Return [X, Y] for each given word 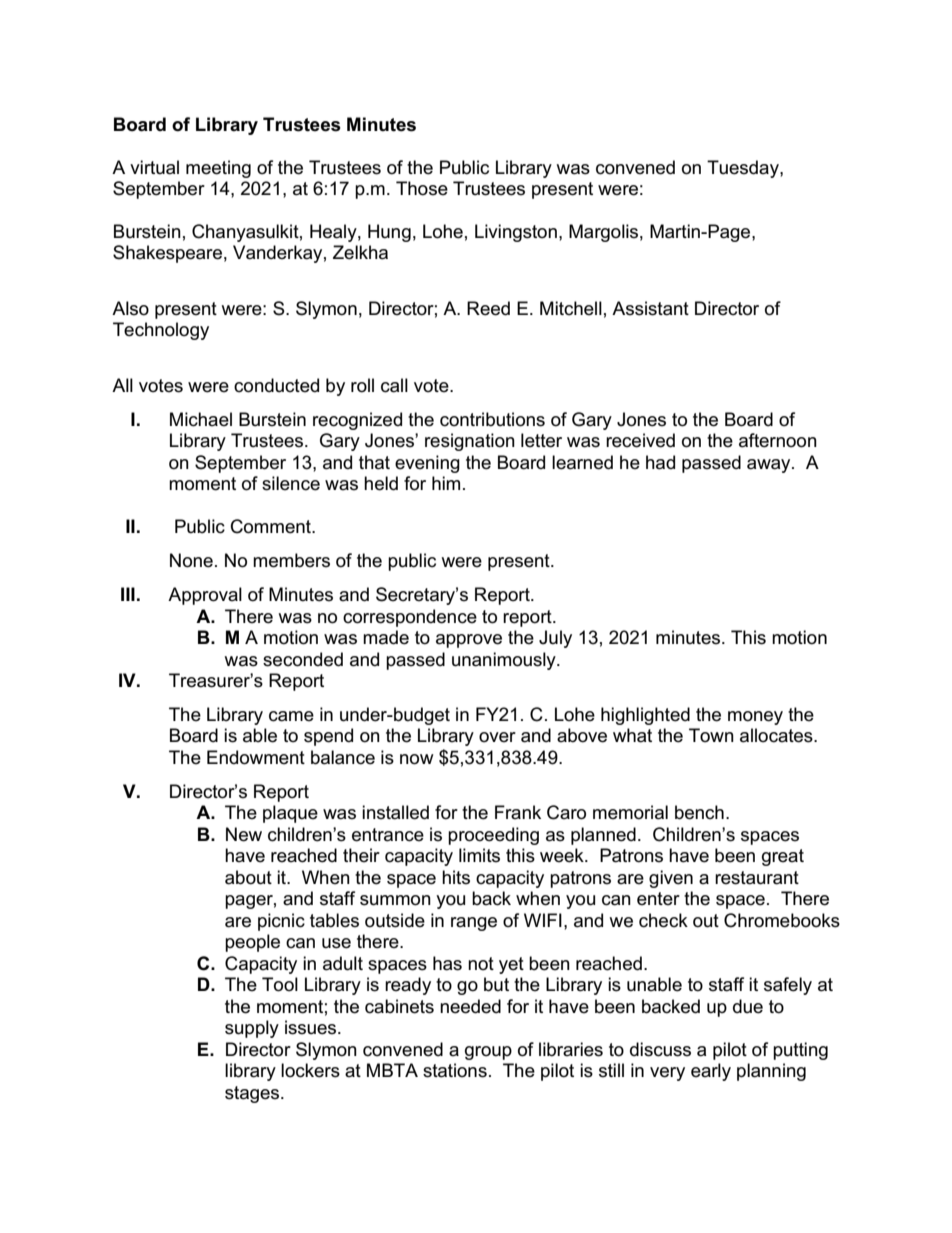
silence [291, 483]
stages [253, 1094]
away [770, 466]
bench [699, 812]
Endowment [256, 757]
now [417, 759]
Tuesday [744, 169]
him [446, 483]
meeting [218, 169]
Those [422, 188]
